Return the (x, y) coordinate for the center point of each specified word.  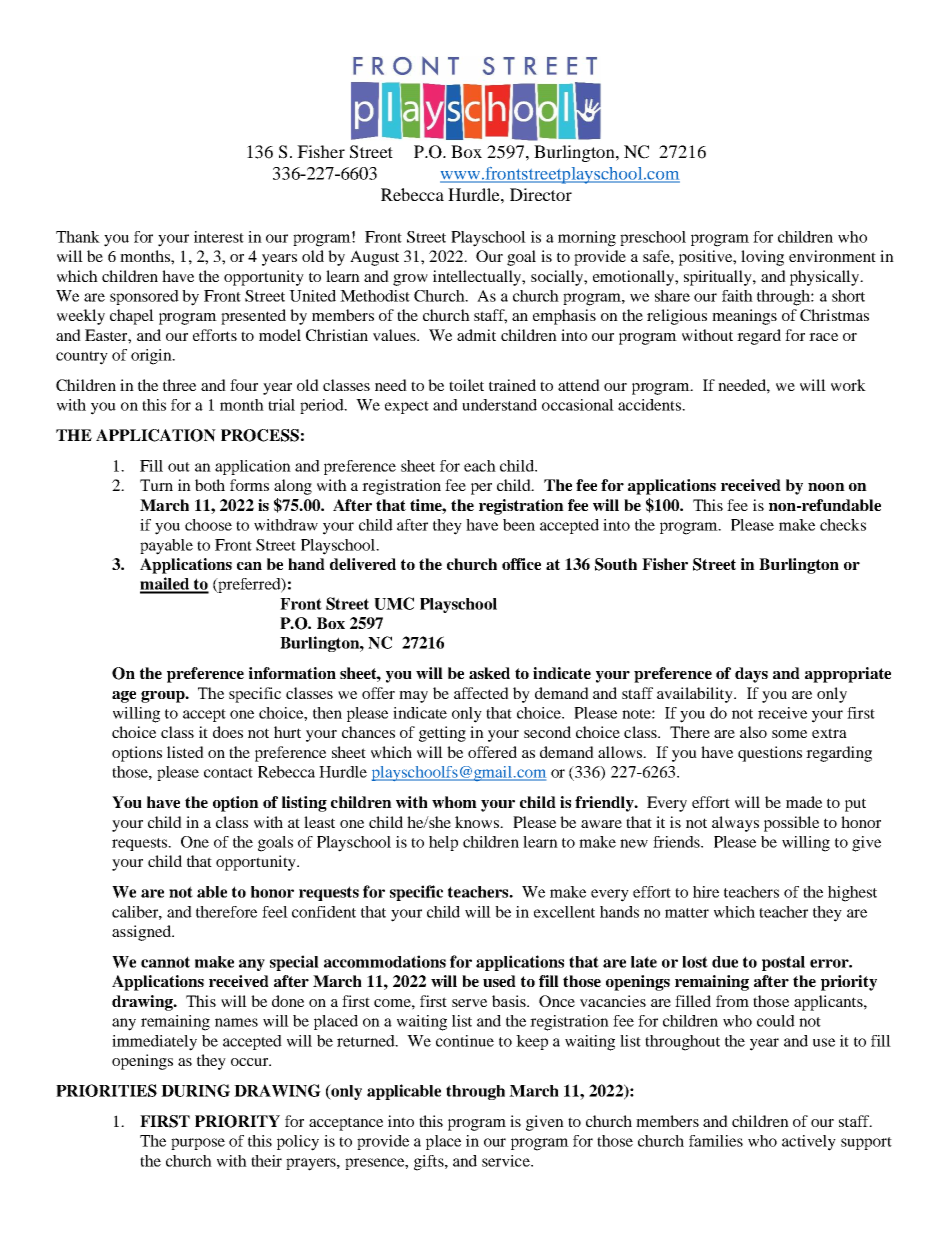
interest (219, 237)
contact (228, 773)
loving (762, 258)
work (848, 385)
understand (499, 405)
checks (843, 525)
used (499, 981)
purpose (198, 1144)
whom (454, 802)
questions (770, 754)
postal (783, 963)
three (179, 385)
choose (208, 525)
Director (541, 194)
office (521, 564)
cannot (165, 962)
